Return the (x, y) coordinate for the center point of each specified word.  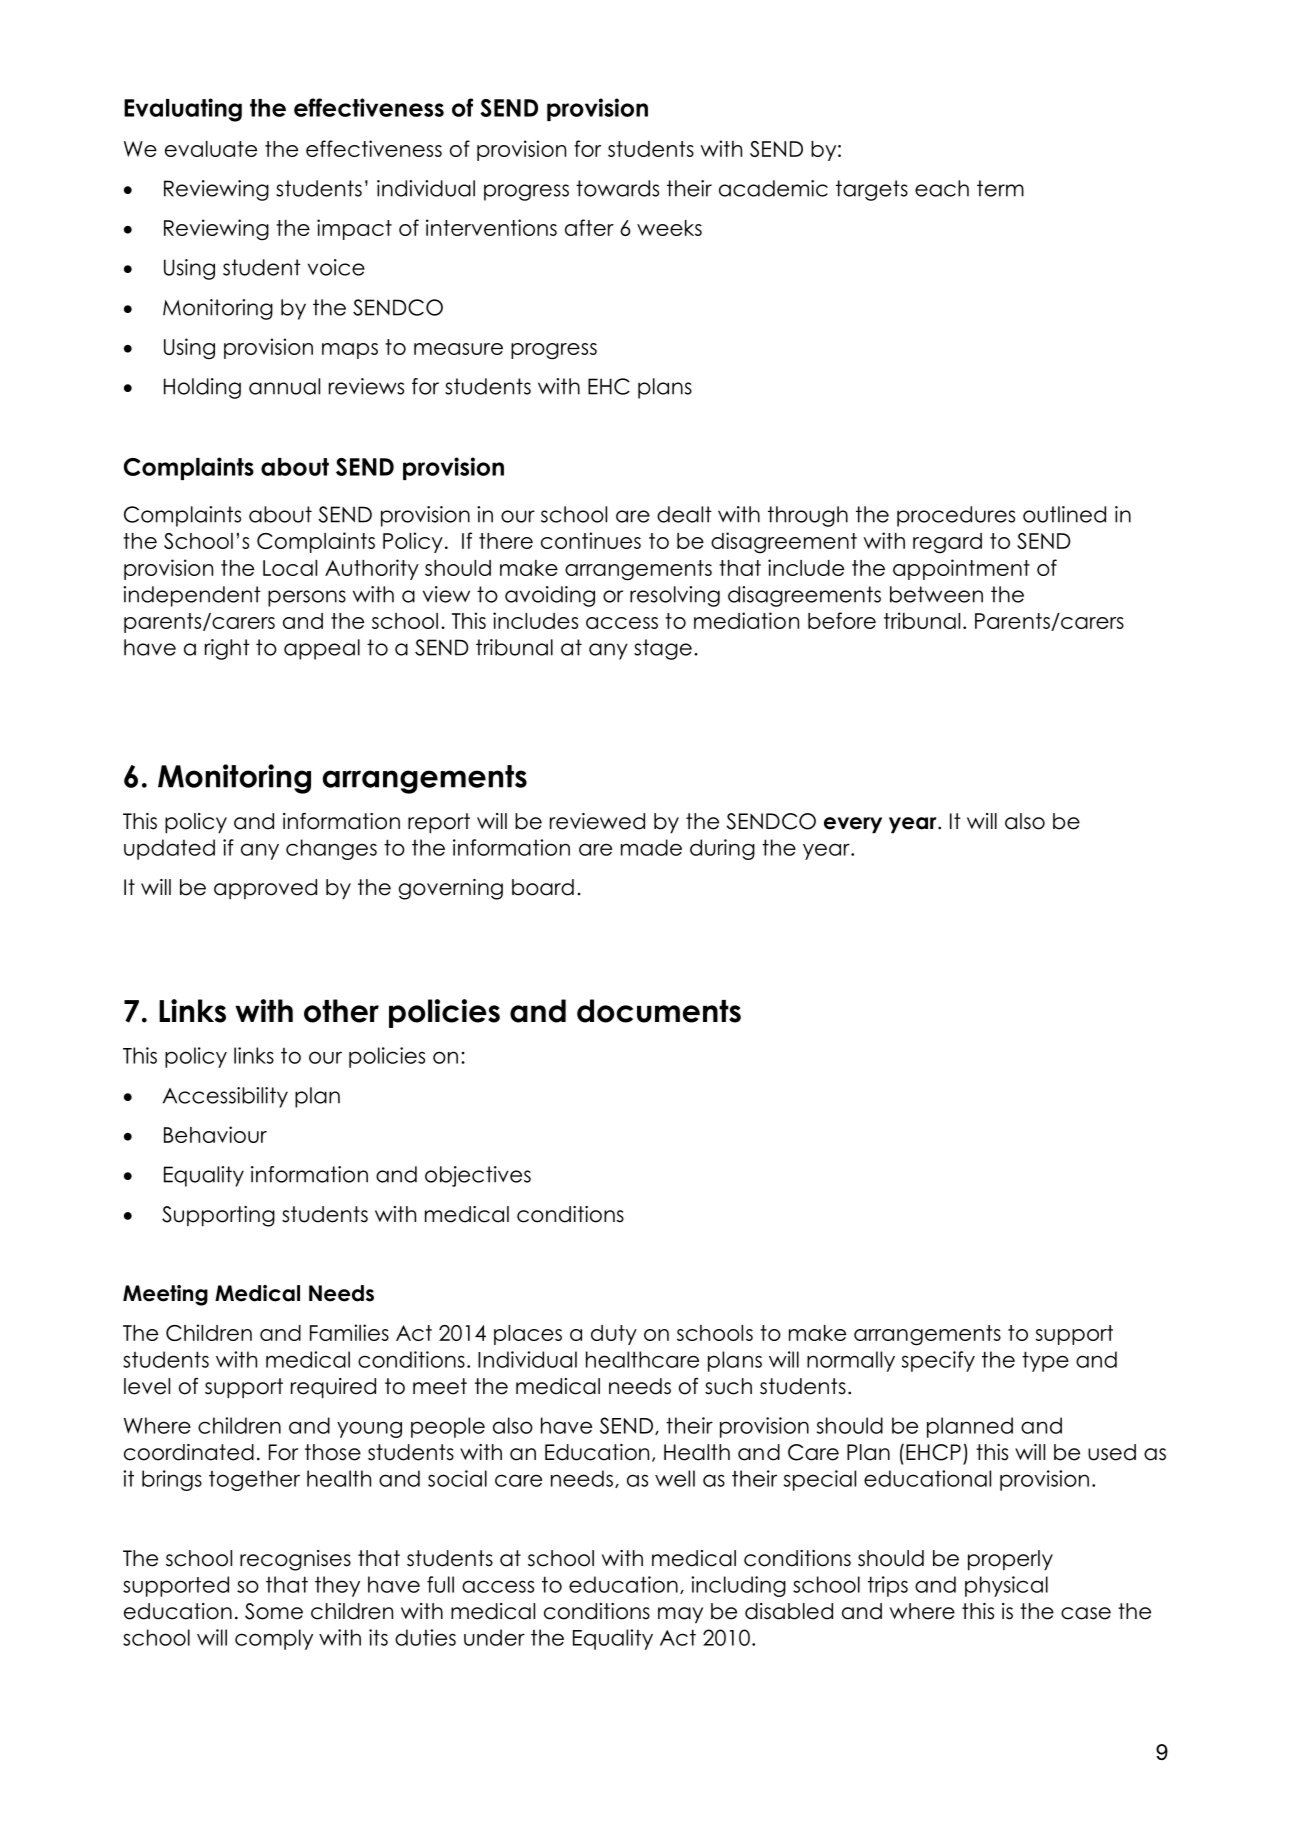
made (651, 847)
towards (617, 188)
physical (1006, 1586)
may (680, 1615)
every (853, 825)
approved (265, 889)
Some (274, 1611)
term (1000, 188)
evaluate (211, 149)
